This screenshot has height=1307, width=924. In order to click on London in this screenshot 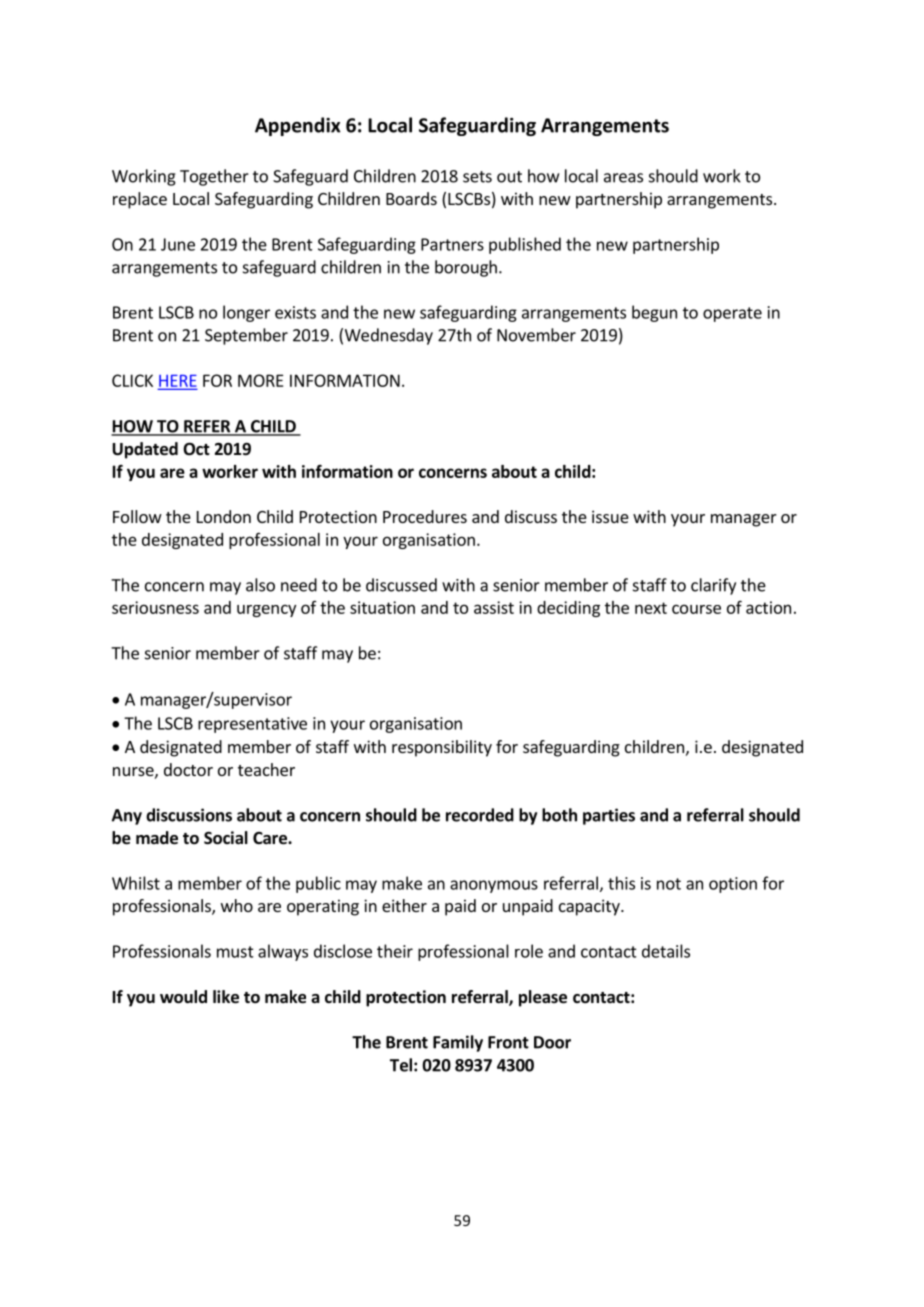, I will do `click(224, 516)`.
